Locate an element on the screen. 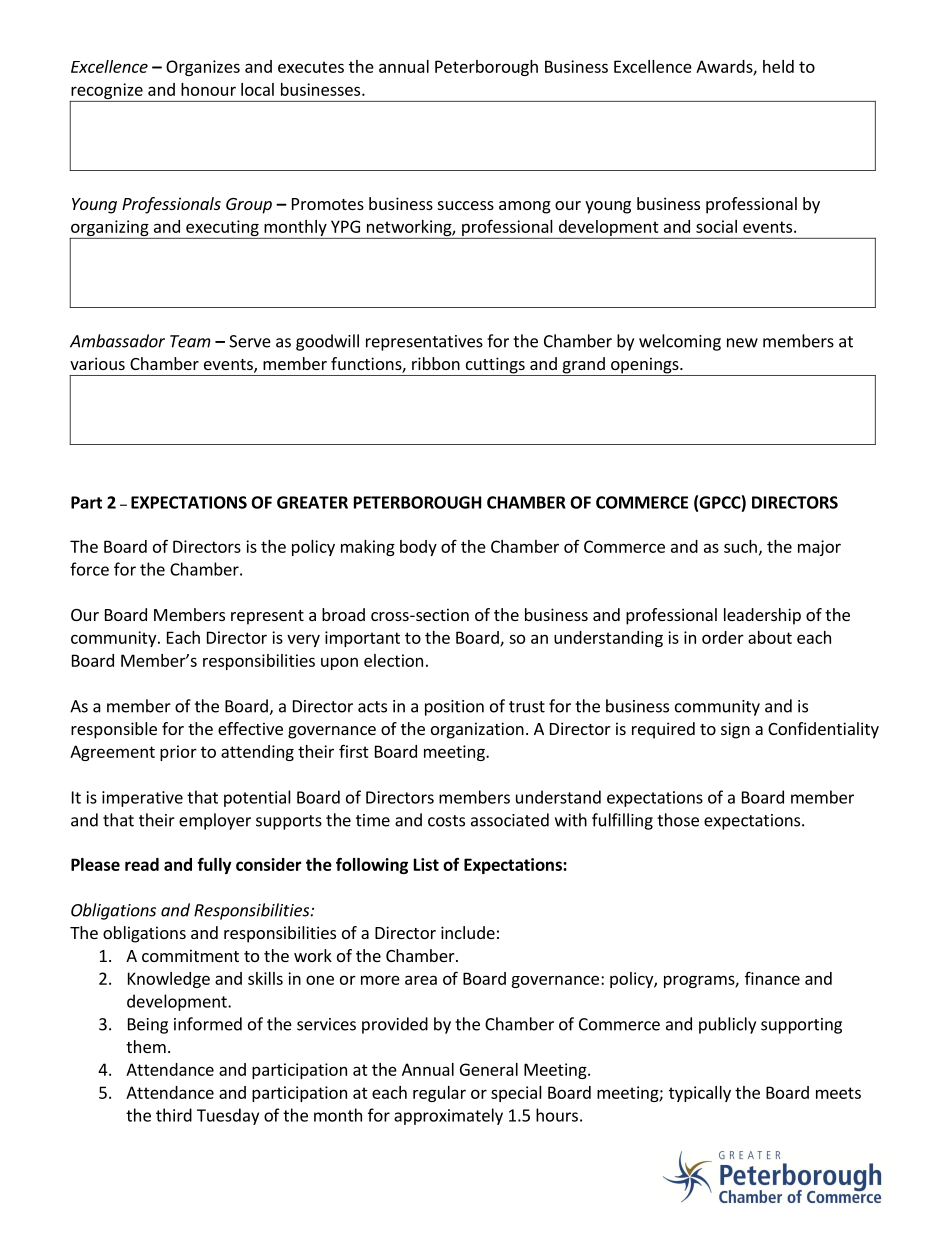  honour is located at coordinates (208, 89).
